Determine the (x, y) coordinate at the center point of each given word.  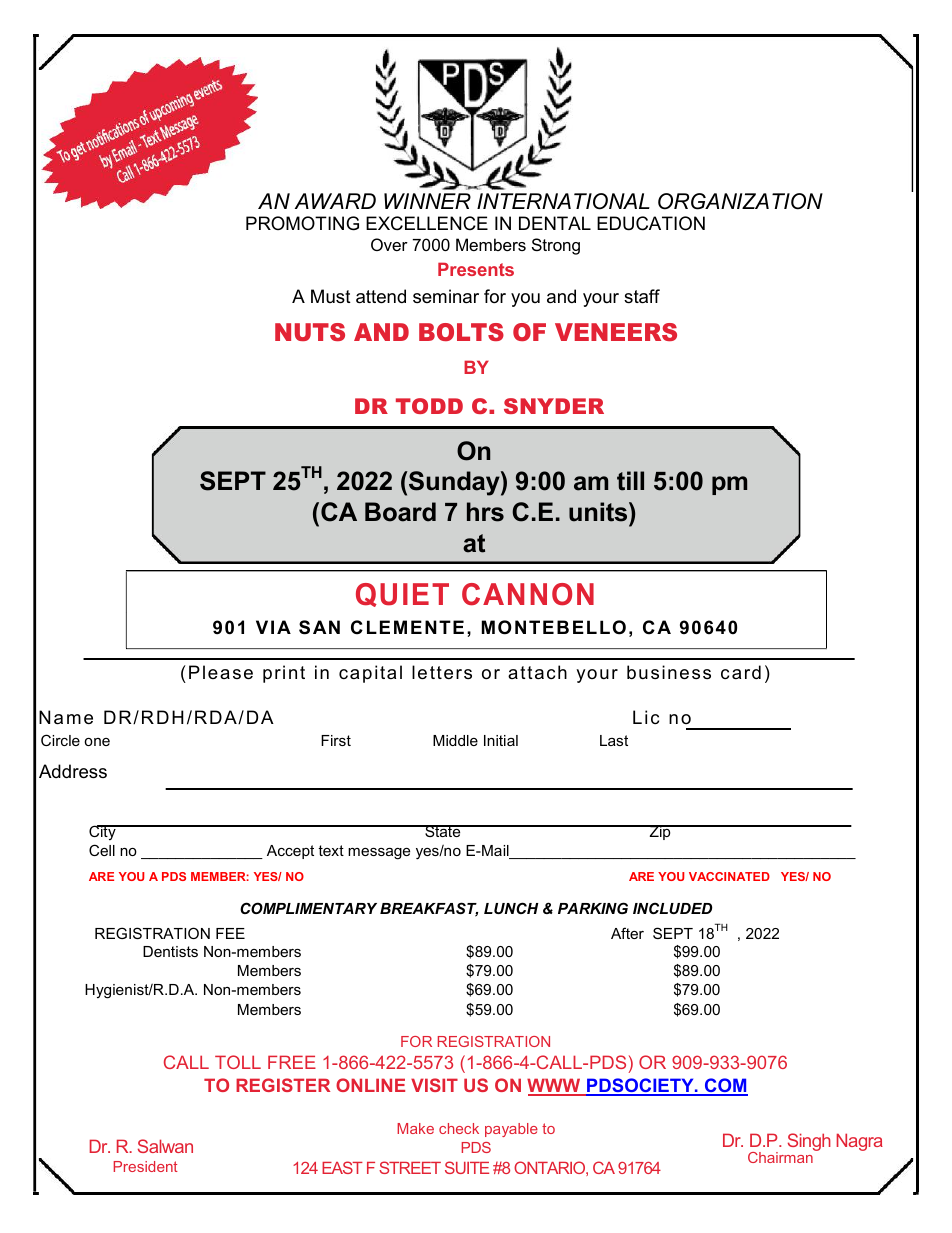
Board (400, 512)
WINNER (427, 201)
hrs (485, 512)
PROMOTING (302, 223)
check (459, 1128)
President (146, 1166)
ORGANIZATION (740, 201)
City (103, 832)
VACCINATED (729, 876)
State (443, 831)
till (630, 481)
